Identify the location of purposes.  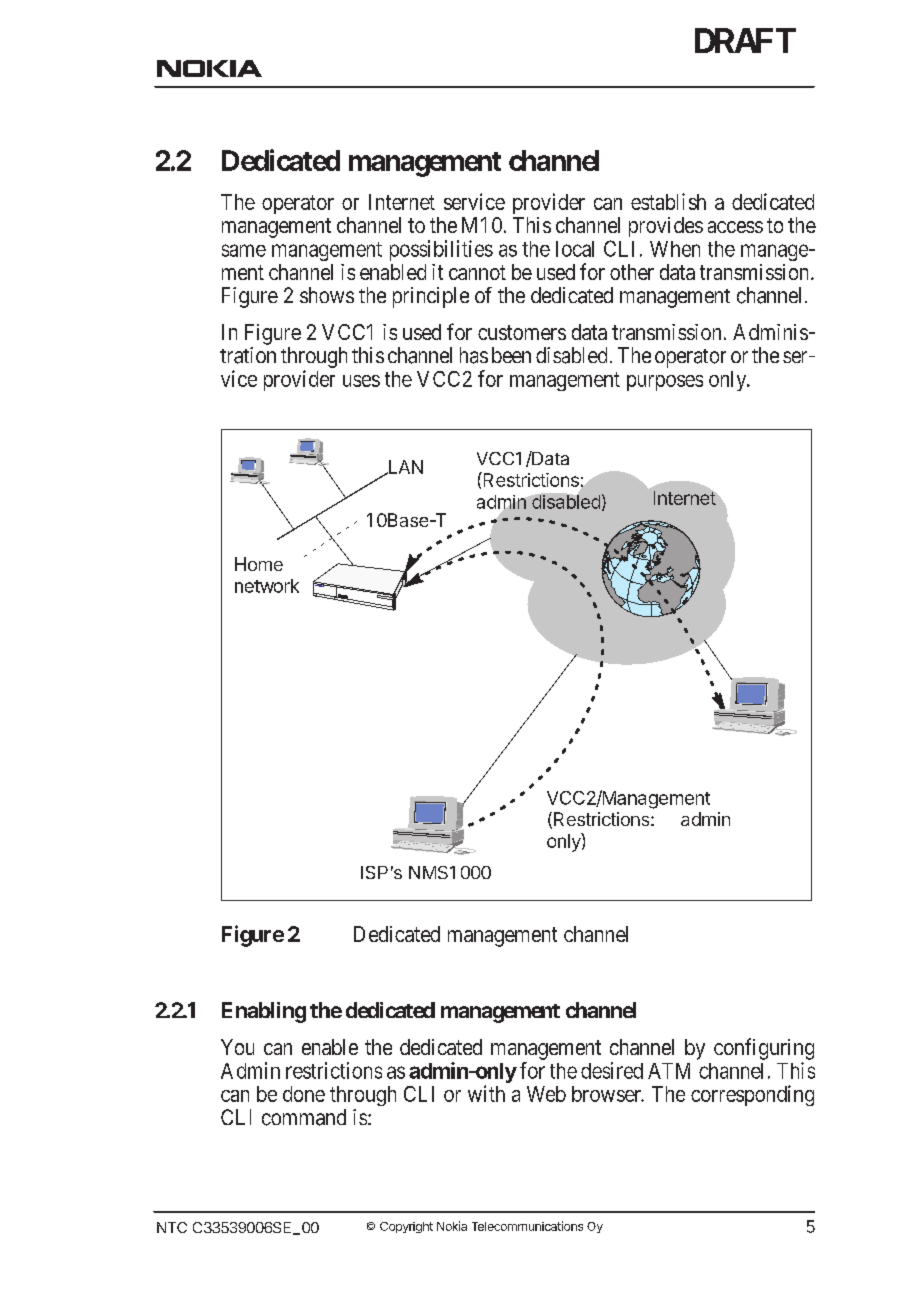
(665, 383).
